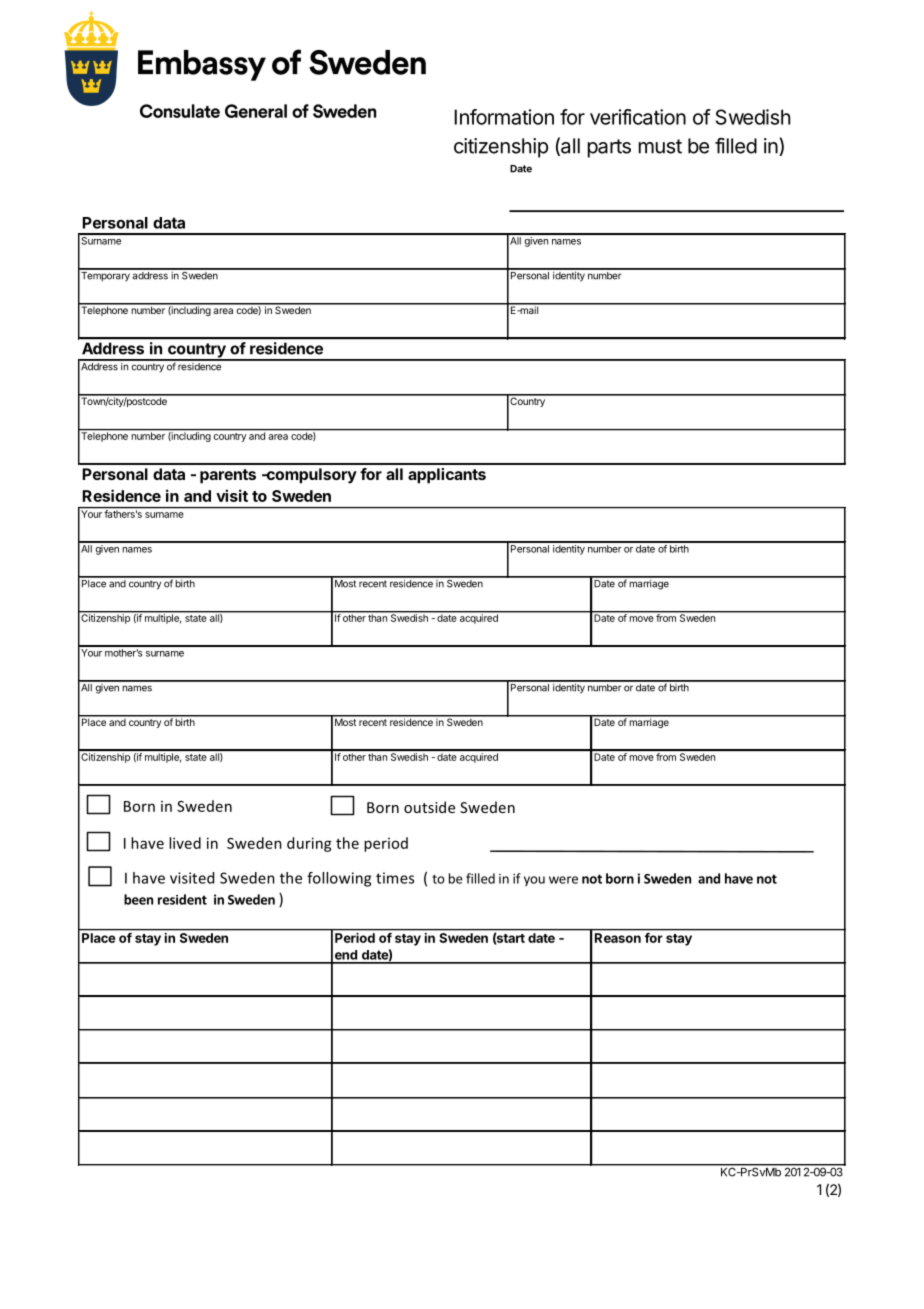  I want to click on times, so click(395, 878).
